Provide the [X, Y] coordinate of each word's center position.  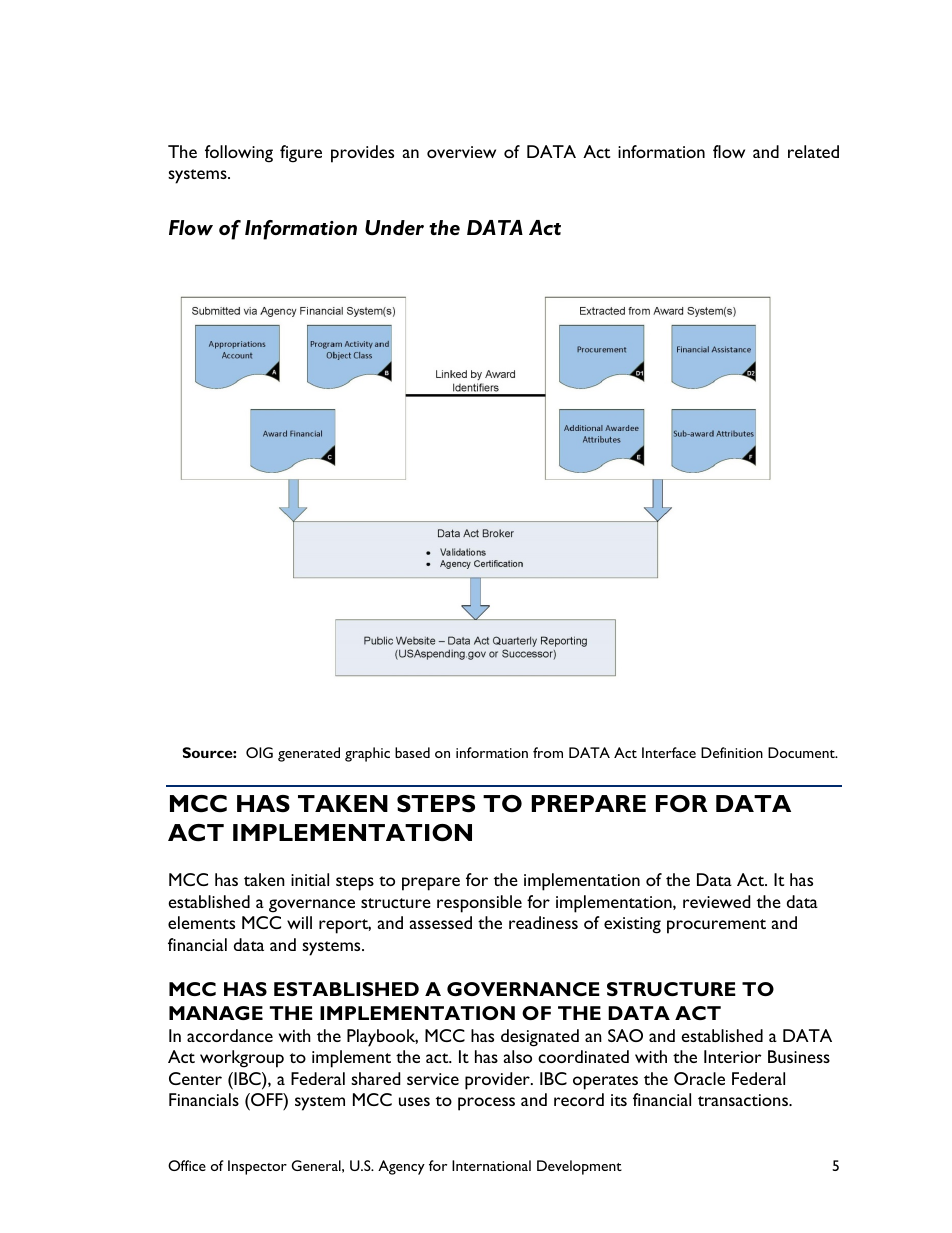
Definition [732, 752]
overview [461, 152]
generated [309, 754]
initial [310, 879]
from [548, 752]
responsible [479, 904]
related [813, 151]
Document [802, 752]
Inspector [257, 1167]
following [239, 154]
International [491, 1165]
